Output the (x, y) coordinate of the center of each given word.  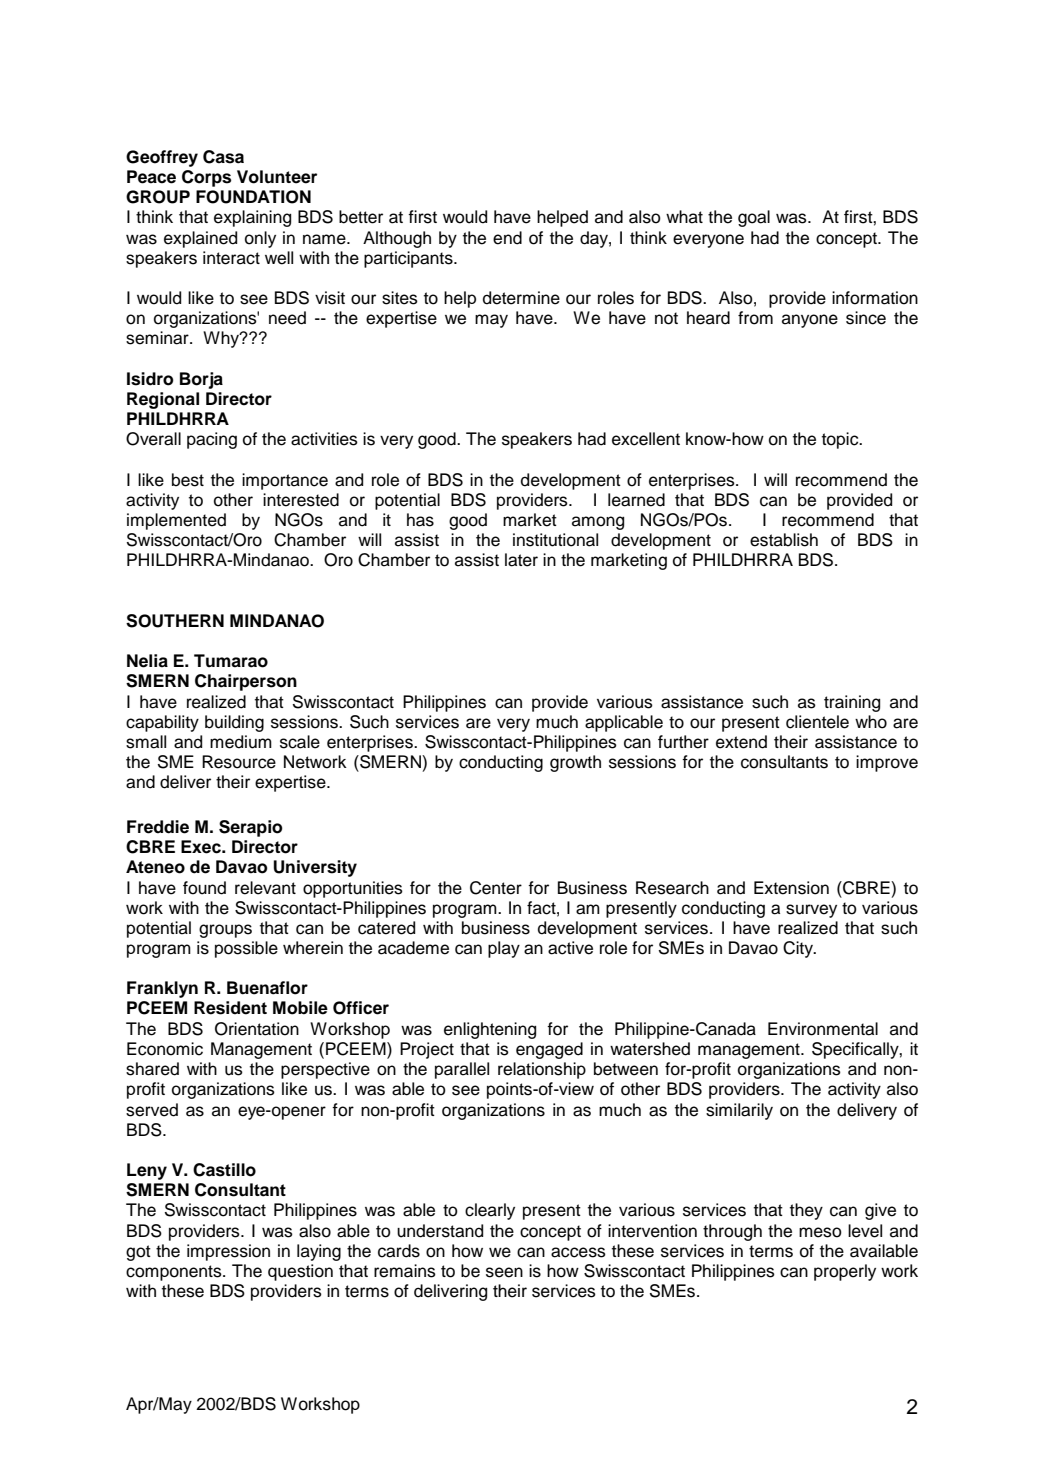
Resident (230, 1008)
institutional (555, 540)
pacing (212, 440)
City (799, 949)
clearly (490, 1211)
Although (397, 239)
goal (754, 218)
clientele (817, 722)
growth (575, 763)
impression (228, 1252)
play (504, 949)
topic (841, 440)
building (234, 723)
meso (820, 1232)
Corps (206, 178)
